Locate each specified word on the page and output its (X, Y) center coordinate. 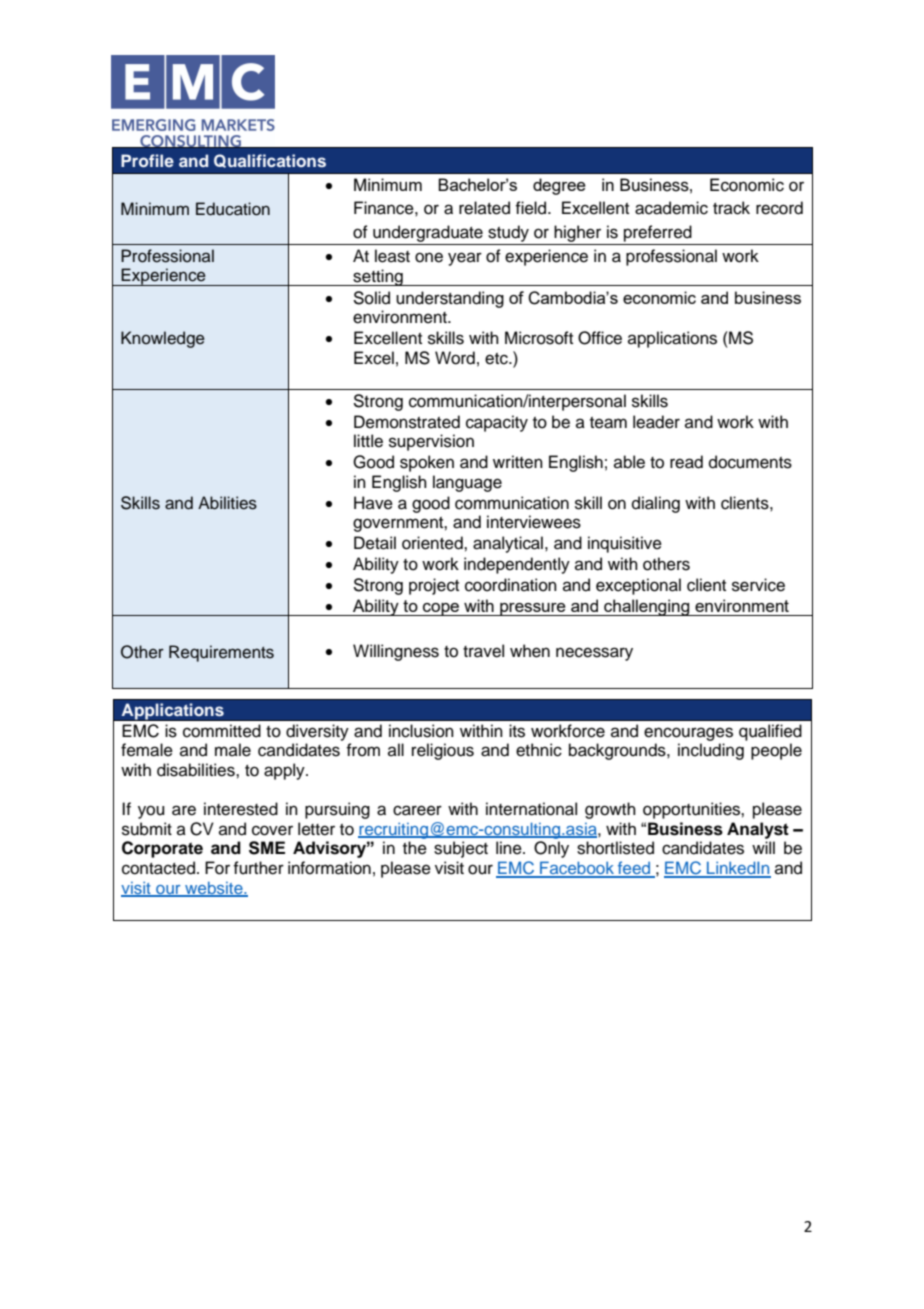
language (467, 483)
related (484, 208)
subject (461, 849)
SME (267, 848)
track (731, 208)
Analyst (758, 830)
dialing (656, 504)
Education (233, 209)
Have (373, 503)
